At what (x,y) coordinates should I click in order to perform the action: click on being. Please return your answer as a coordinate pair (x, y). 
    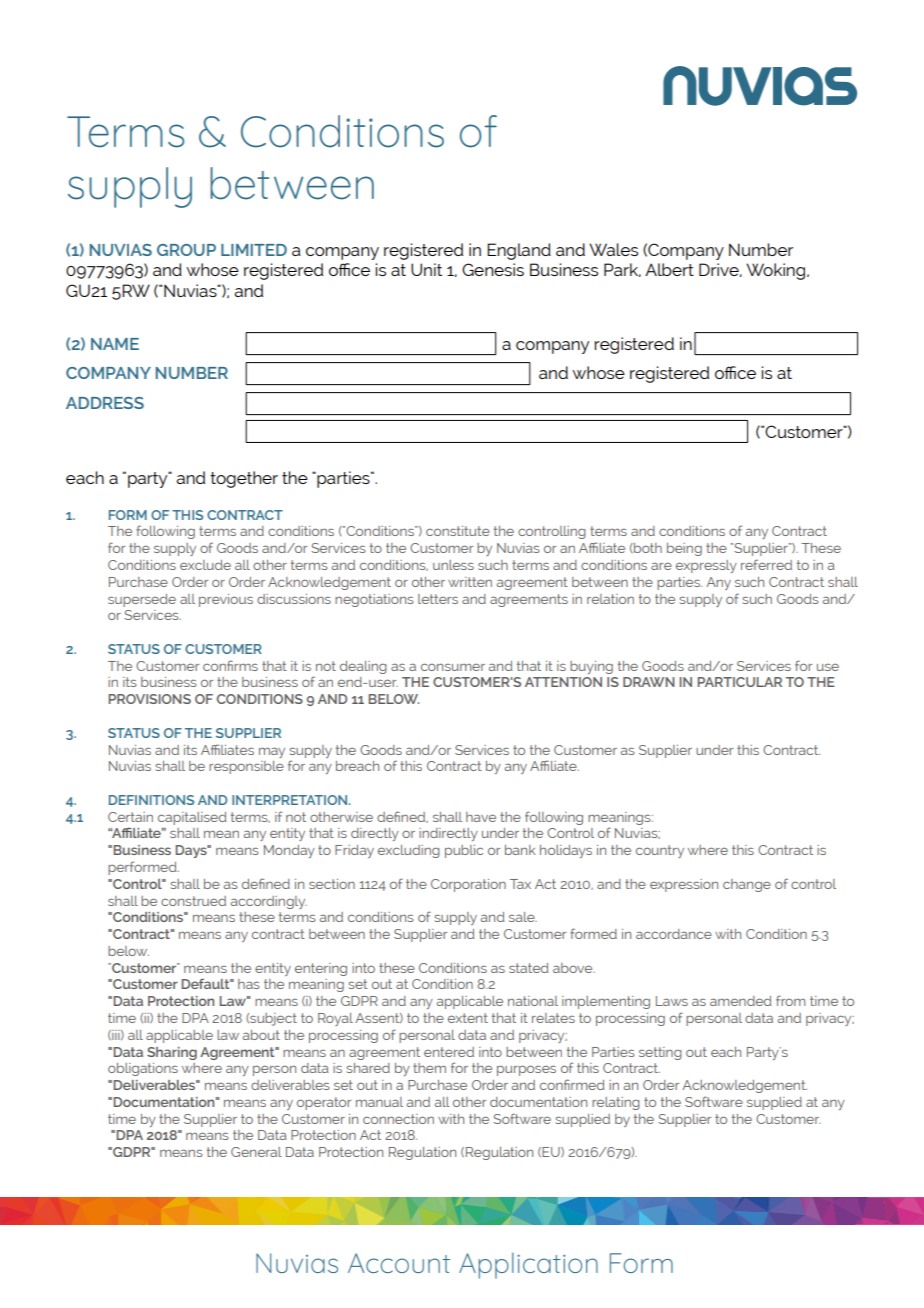
    Looking at the image, I should click on (684, 549).
